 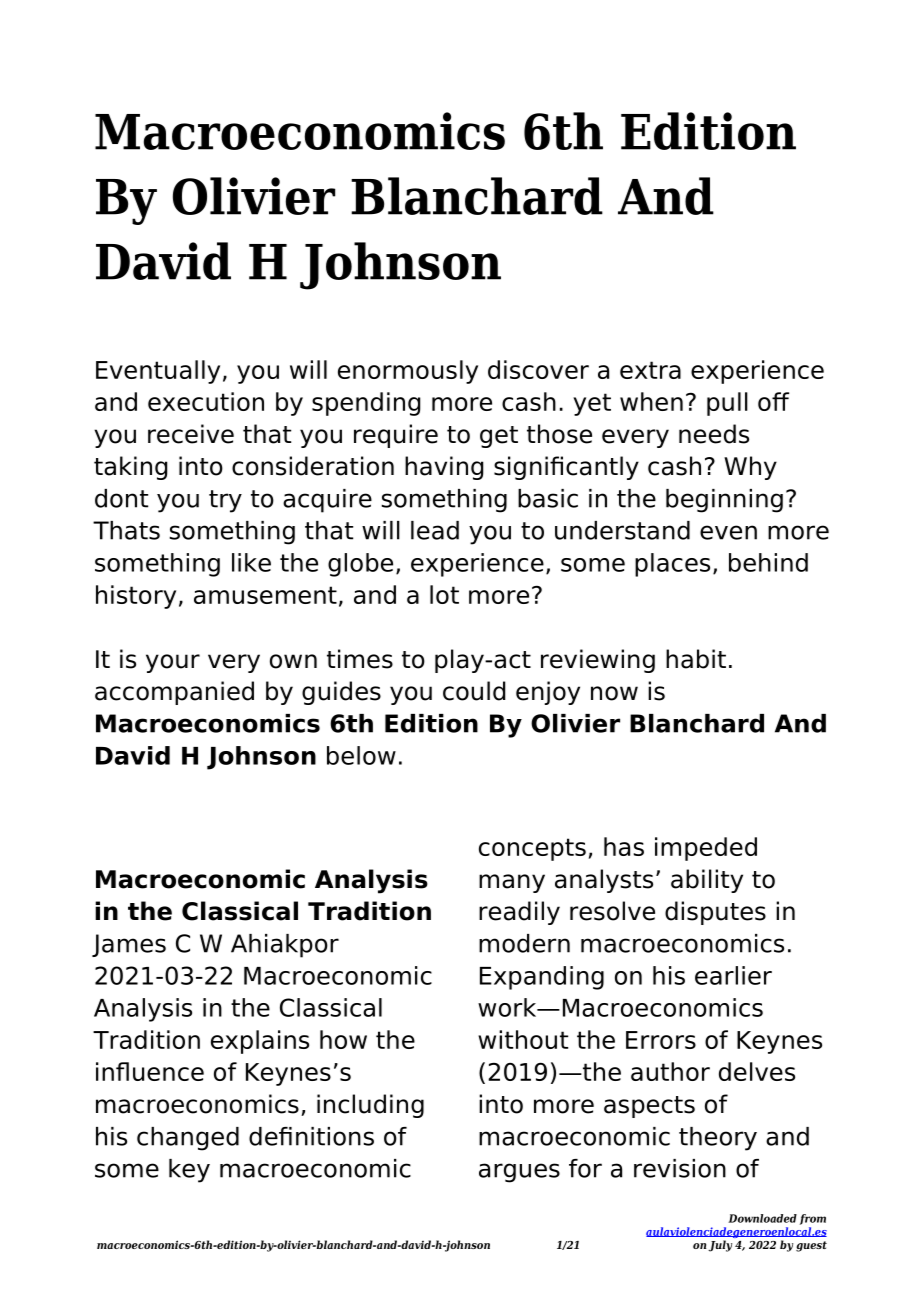 I want to click on earlier, so click(x=733, y=975).
